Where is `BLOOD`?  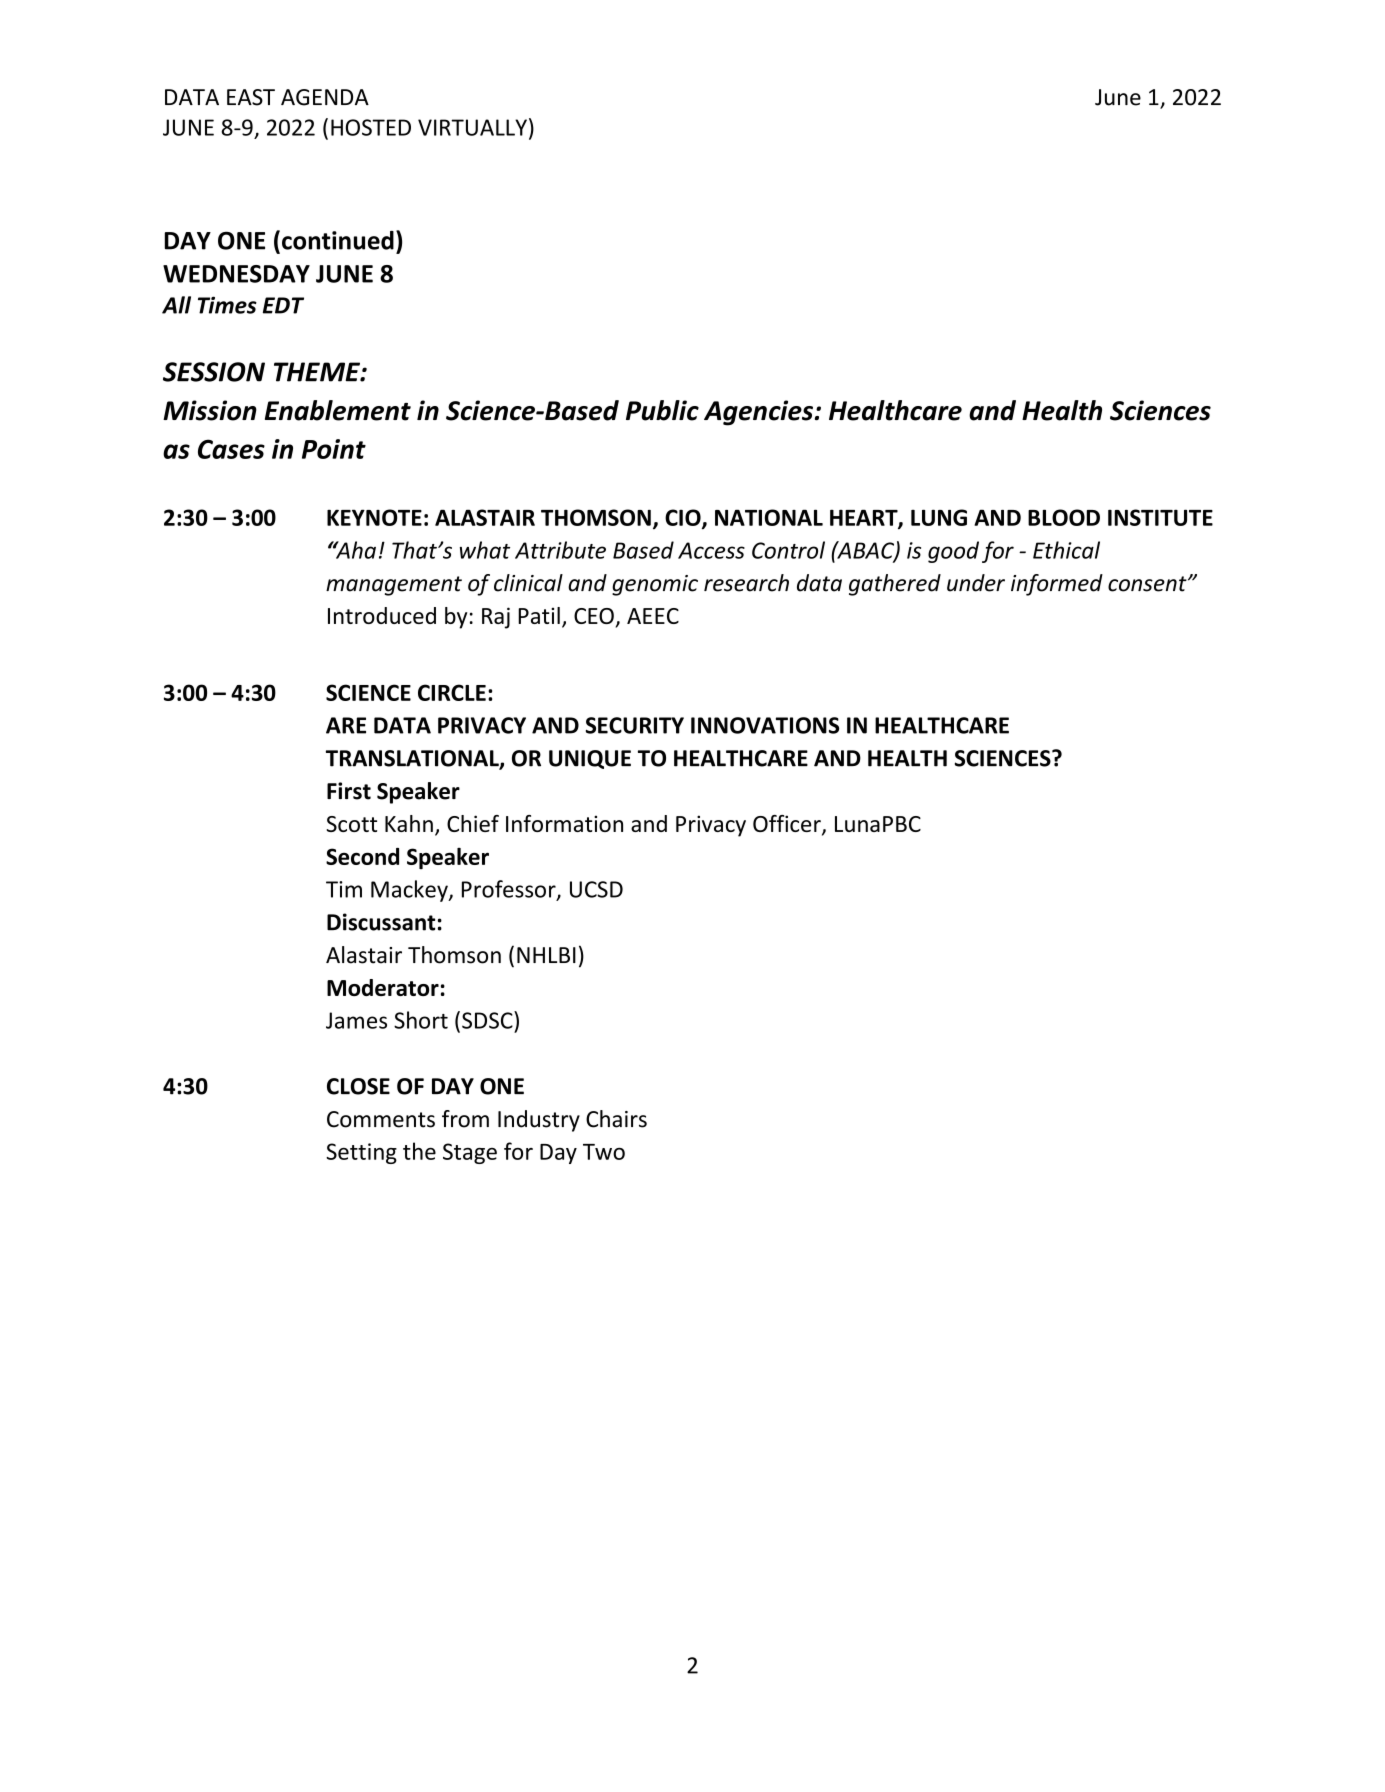
BLOOD is located at coordinates (1064, 517).
